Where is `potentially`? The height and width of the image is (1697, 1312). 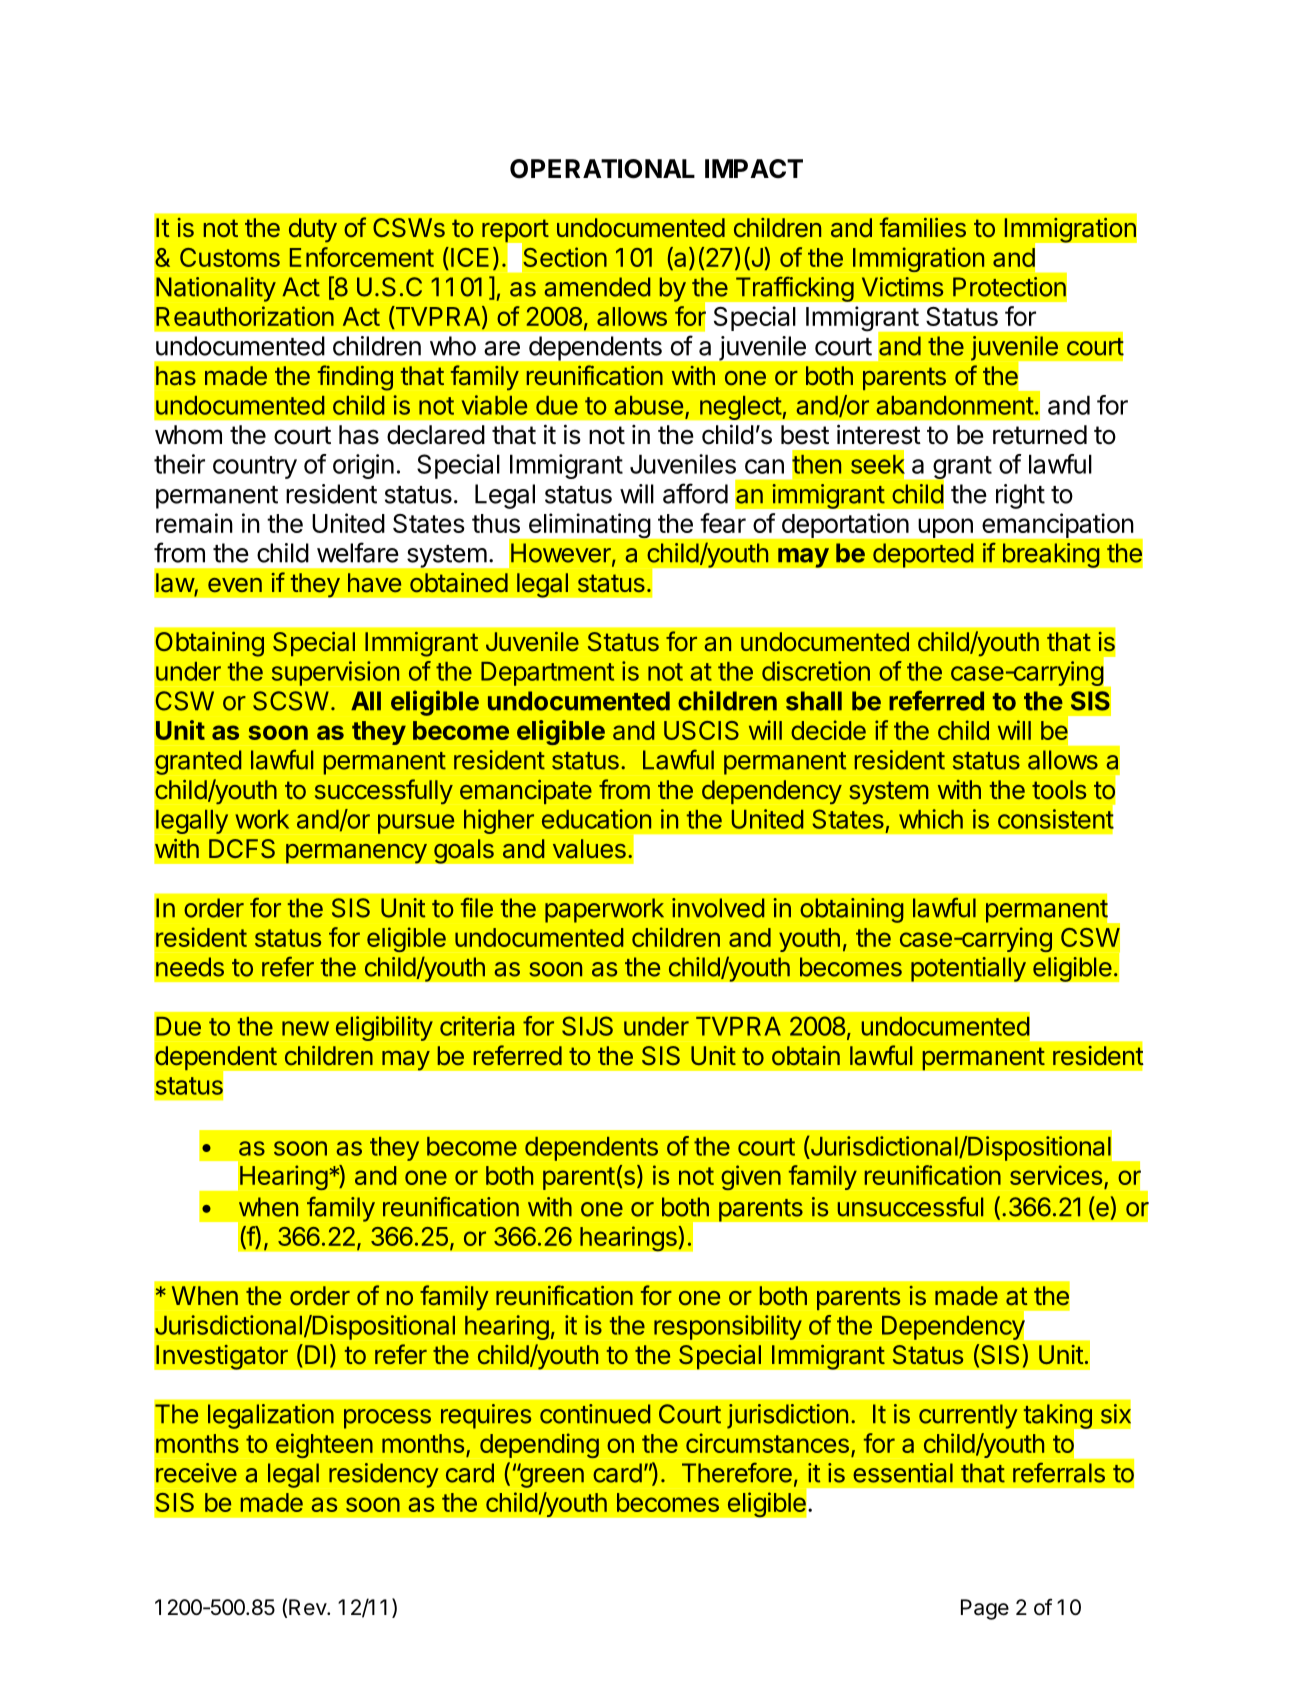
potentially is located at coordinates (968, 969).
